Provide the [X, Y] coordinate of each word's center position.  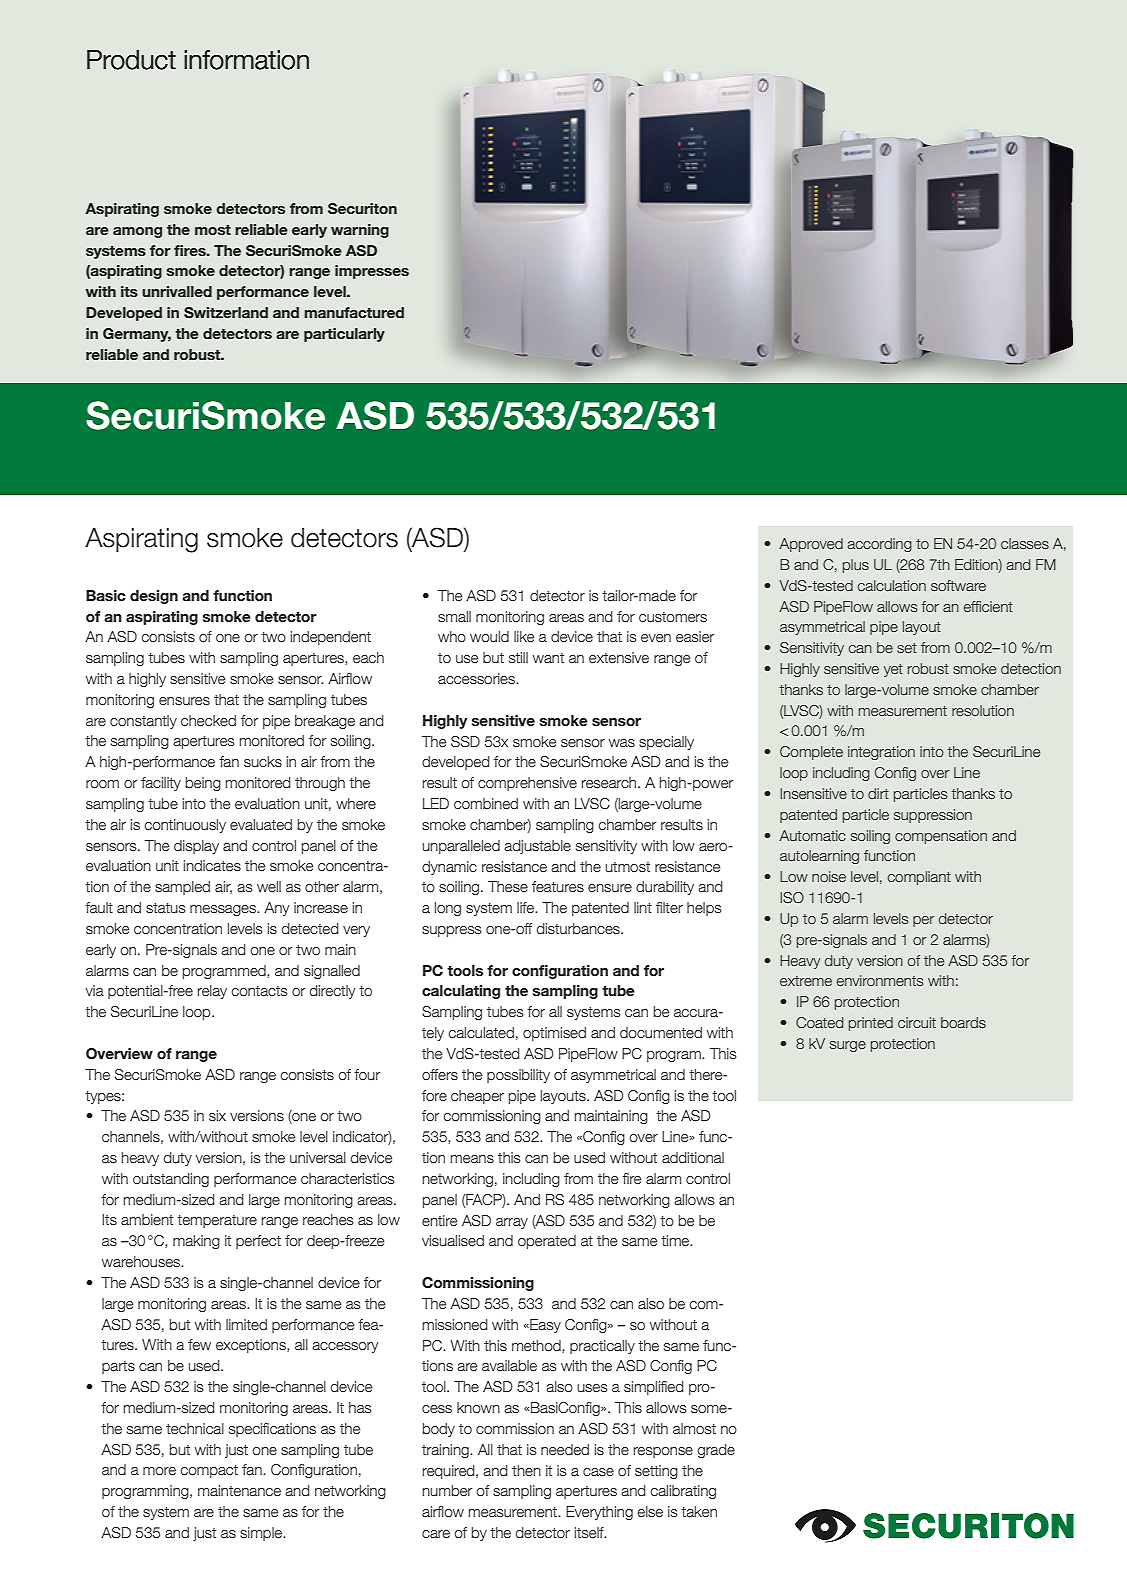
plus [856, 566]
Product [131, 60]
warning [360, 231]
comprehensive [527, 784]
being [203, 784]
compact [209, 1471]
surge [848, 1046]
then [526, 1470]
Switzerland [226, 313]
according [880, 545]
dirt [878, 793]
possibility [518, 1076]
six [217, 1115]
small [454, 616]
